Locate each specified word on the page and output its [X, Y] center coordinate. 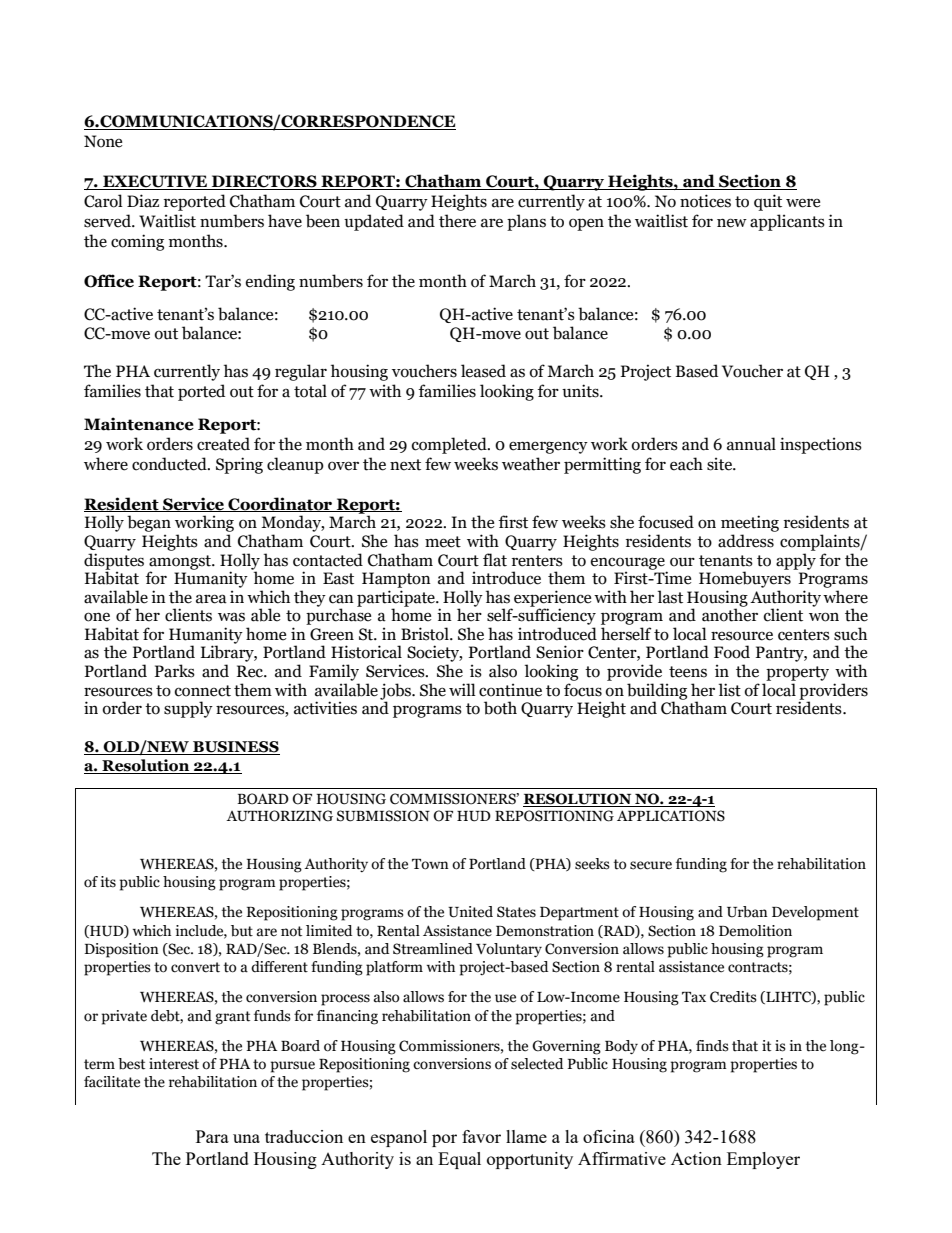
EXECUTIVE [155, 182]
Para [212, 1136]
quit [768, 202]
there [457, 221]
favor [481, 1136]
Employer [763, 1160]
